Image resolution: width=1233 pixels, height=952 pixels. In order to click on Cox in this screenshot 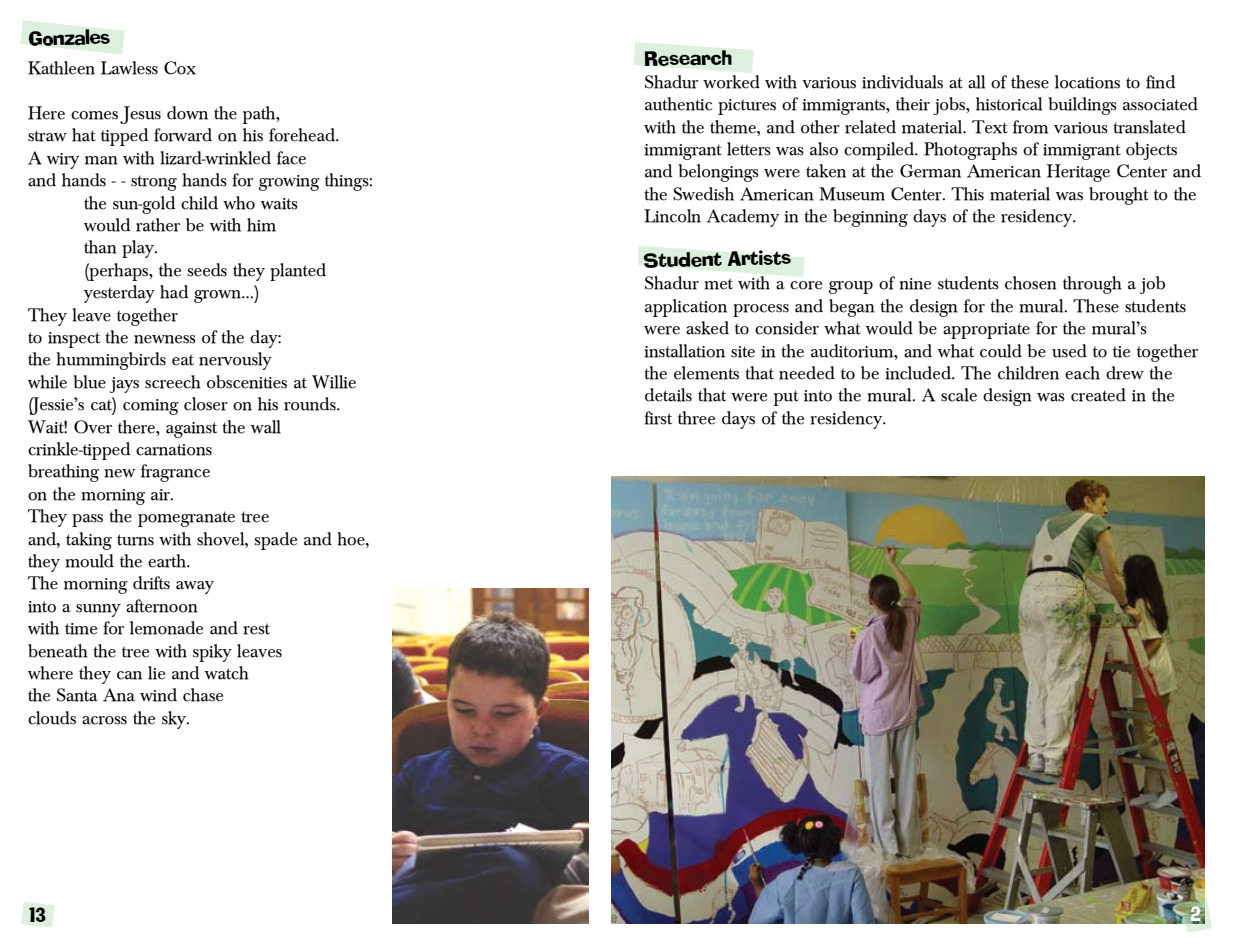, I will do `click(180, 68)`.
